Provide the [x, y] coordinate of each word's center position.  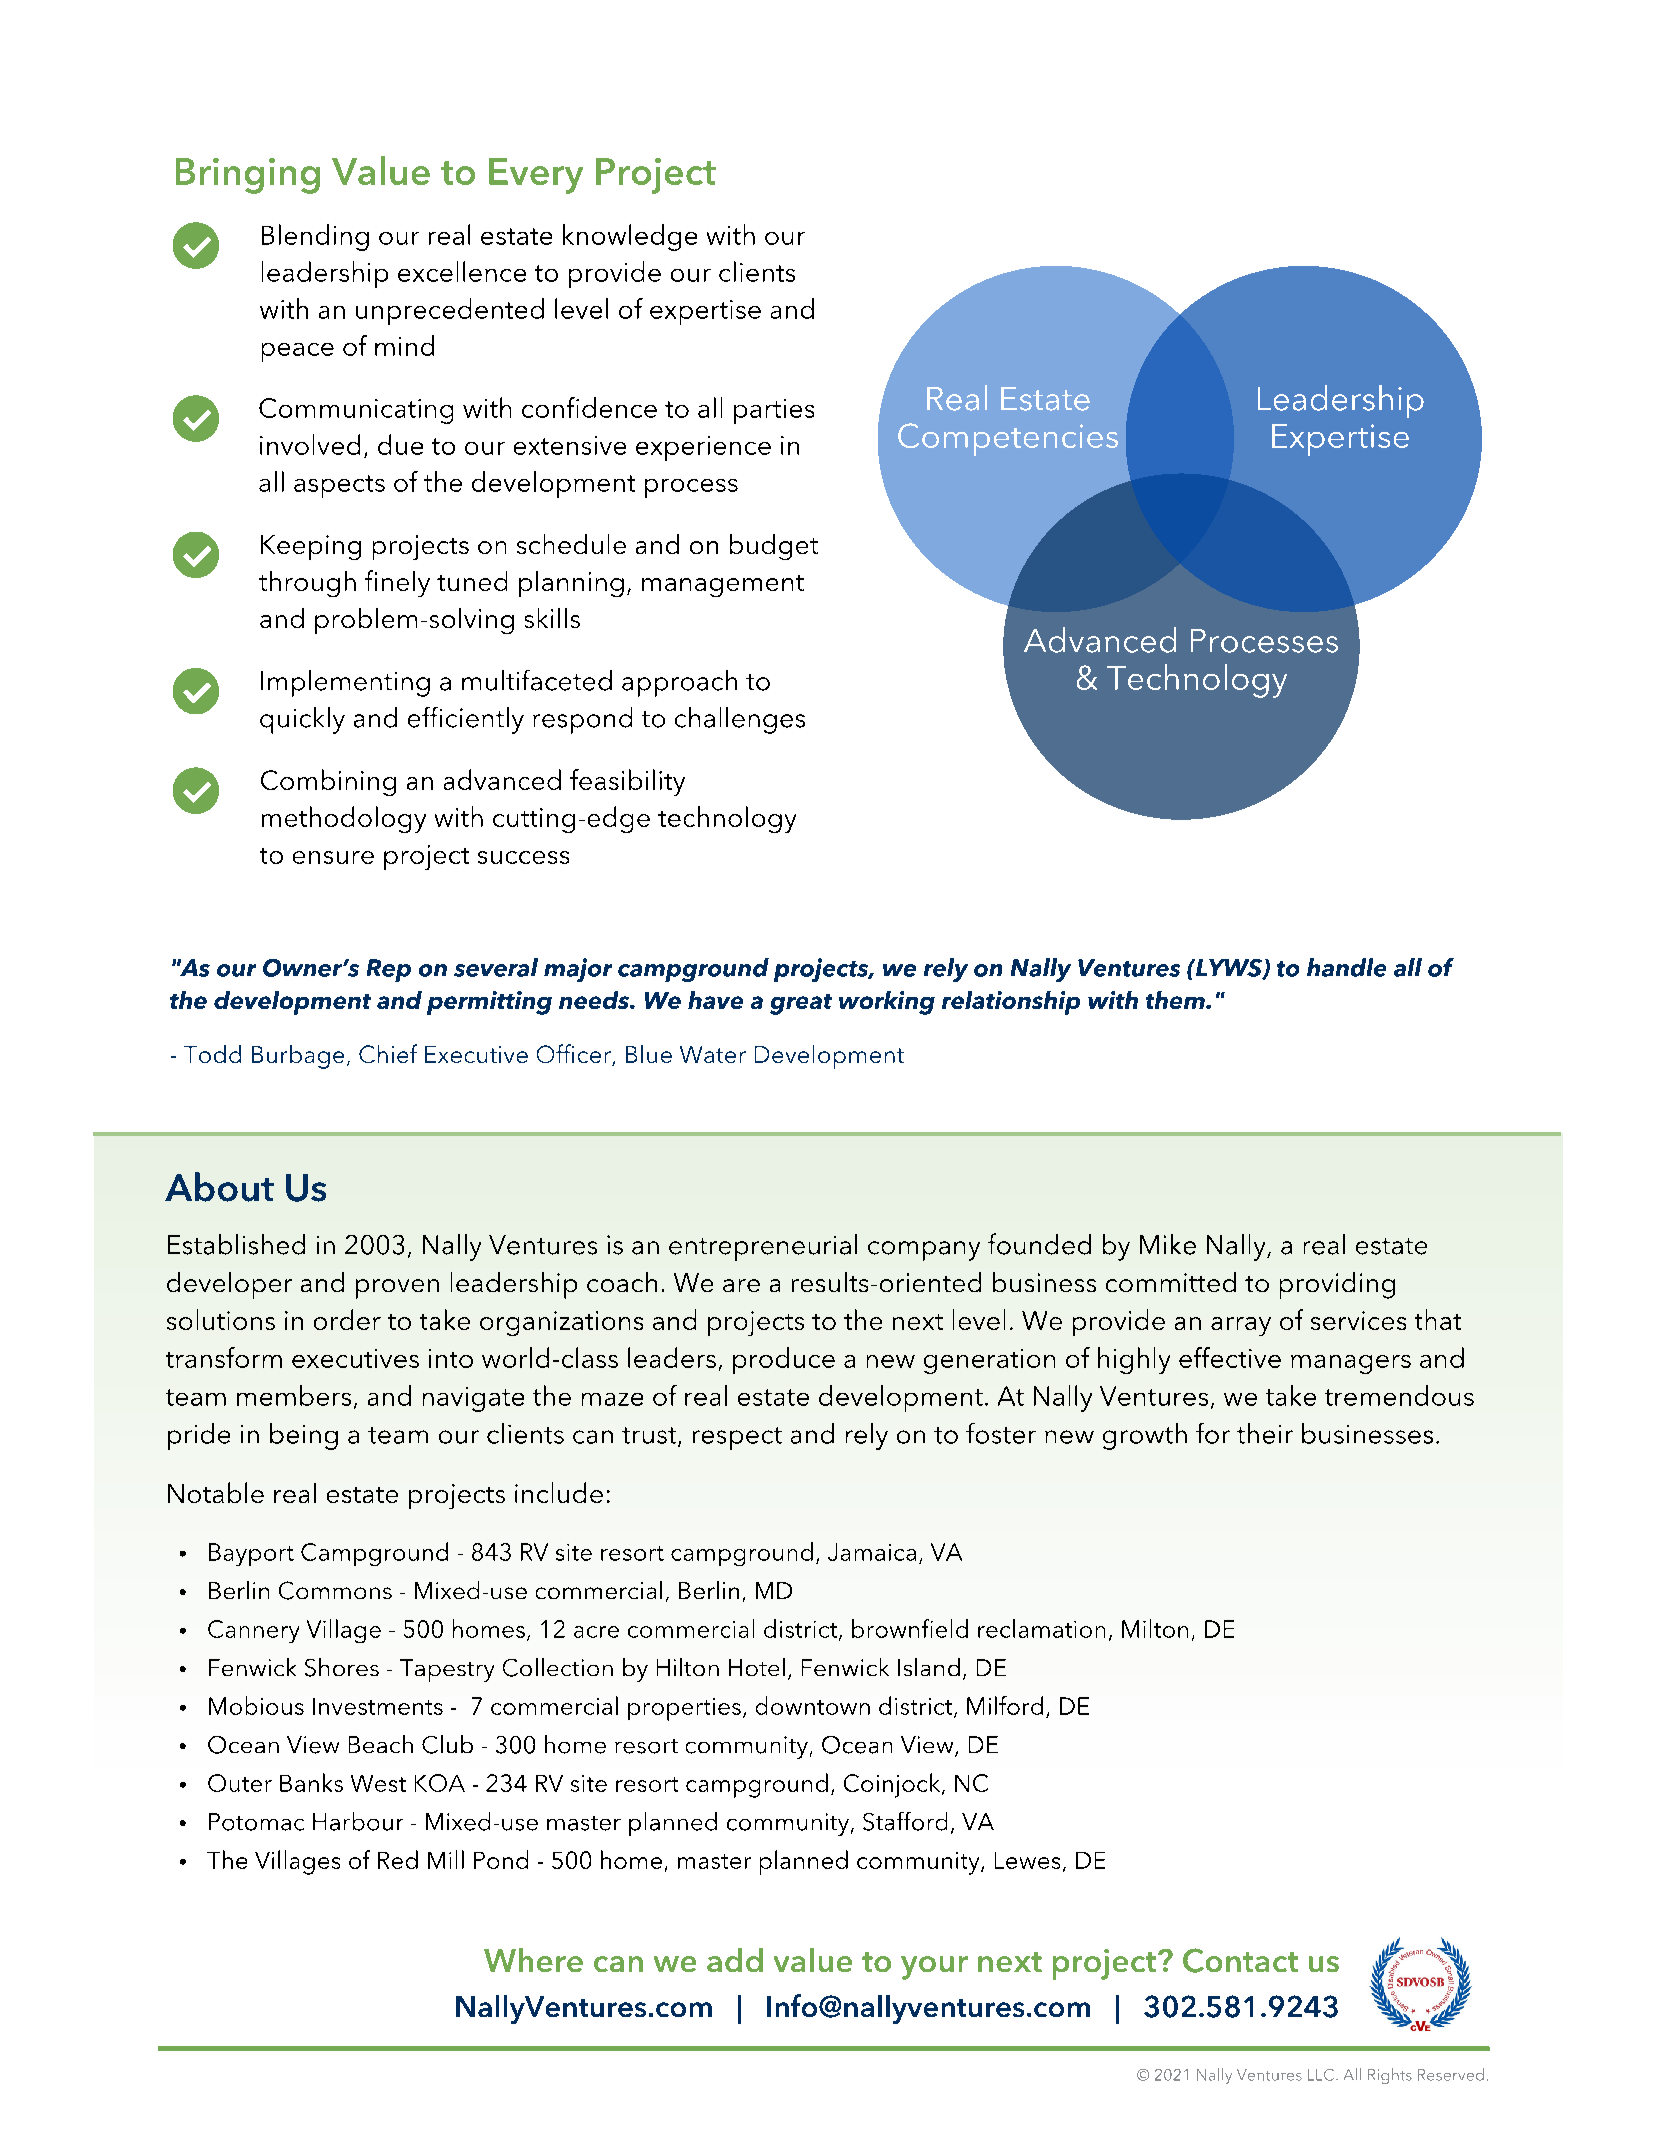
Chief [388, 1053]
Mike [1168, 1244]
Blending [315, 237]
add [735, 1960]
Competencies [1008, 439]
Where [533, 1960]
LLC [1322, 2075]
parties [774, 411]
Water [713, 1054]
